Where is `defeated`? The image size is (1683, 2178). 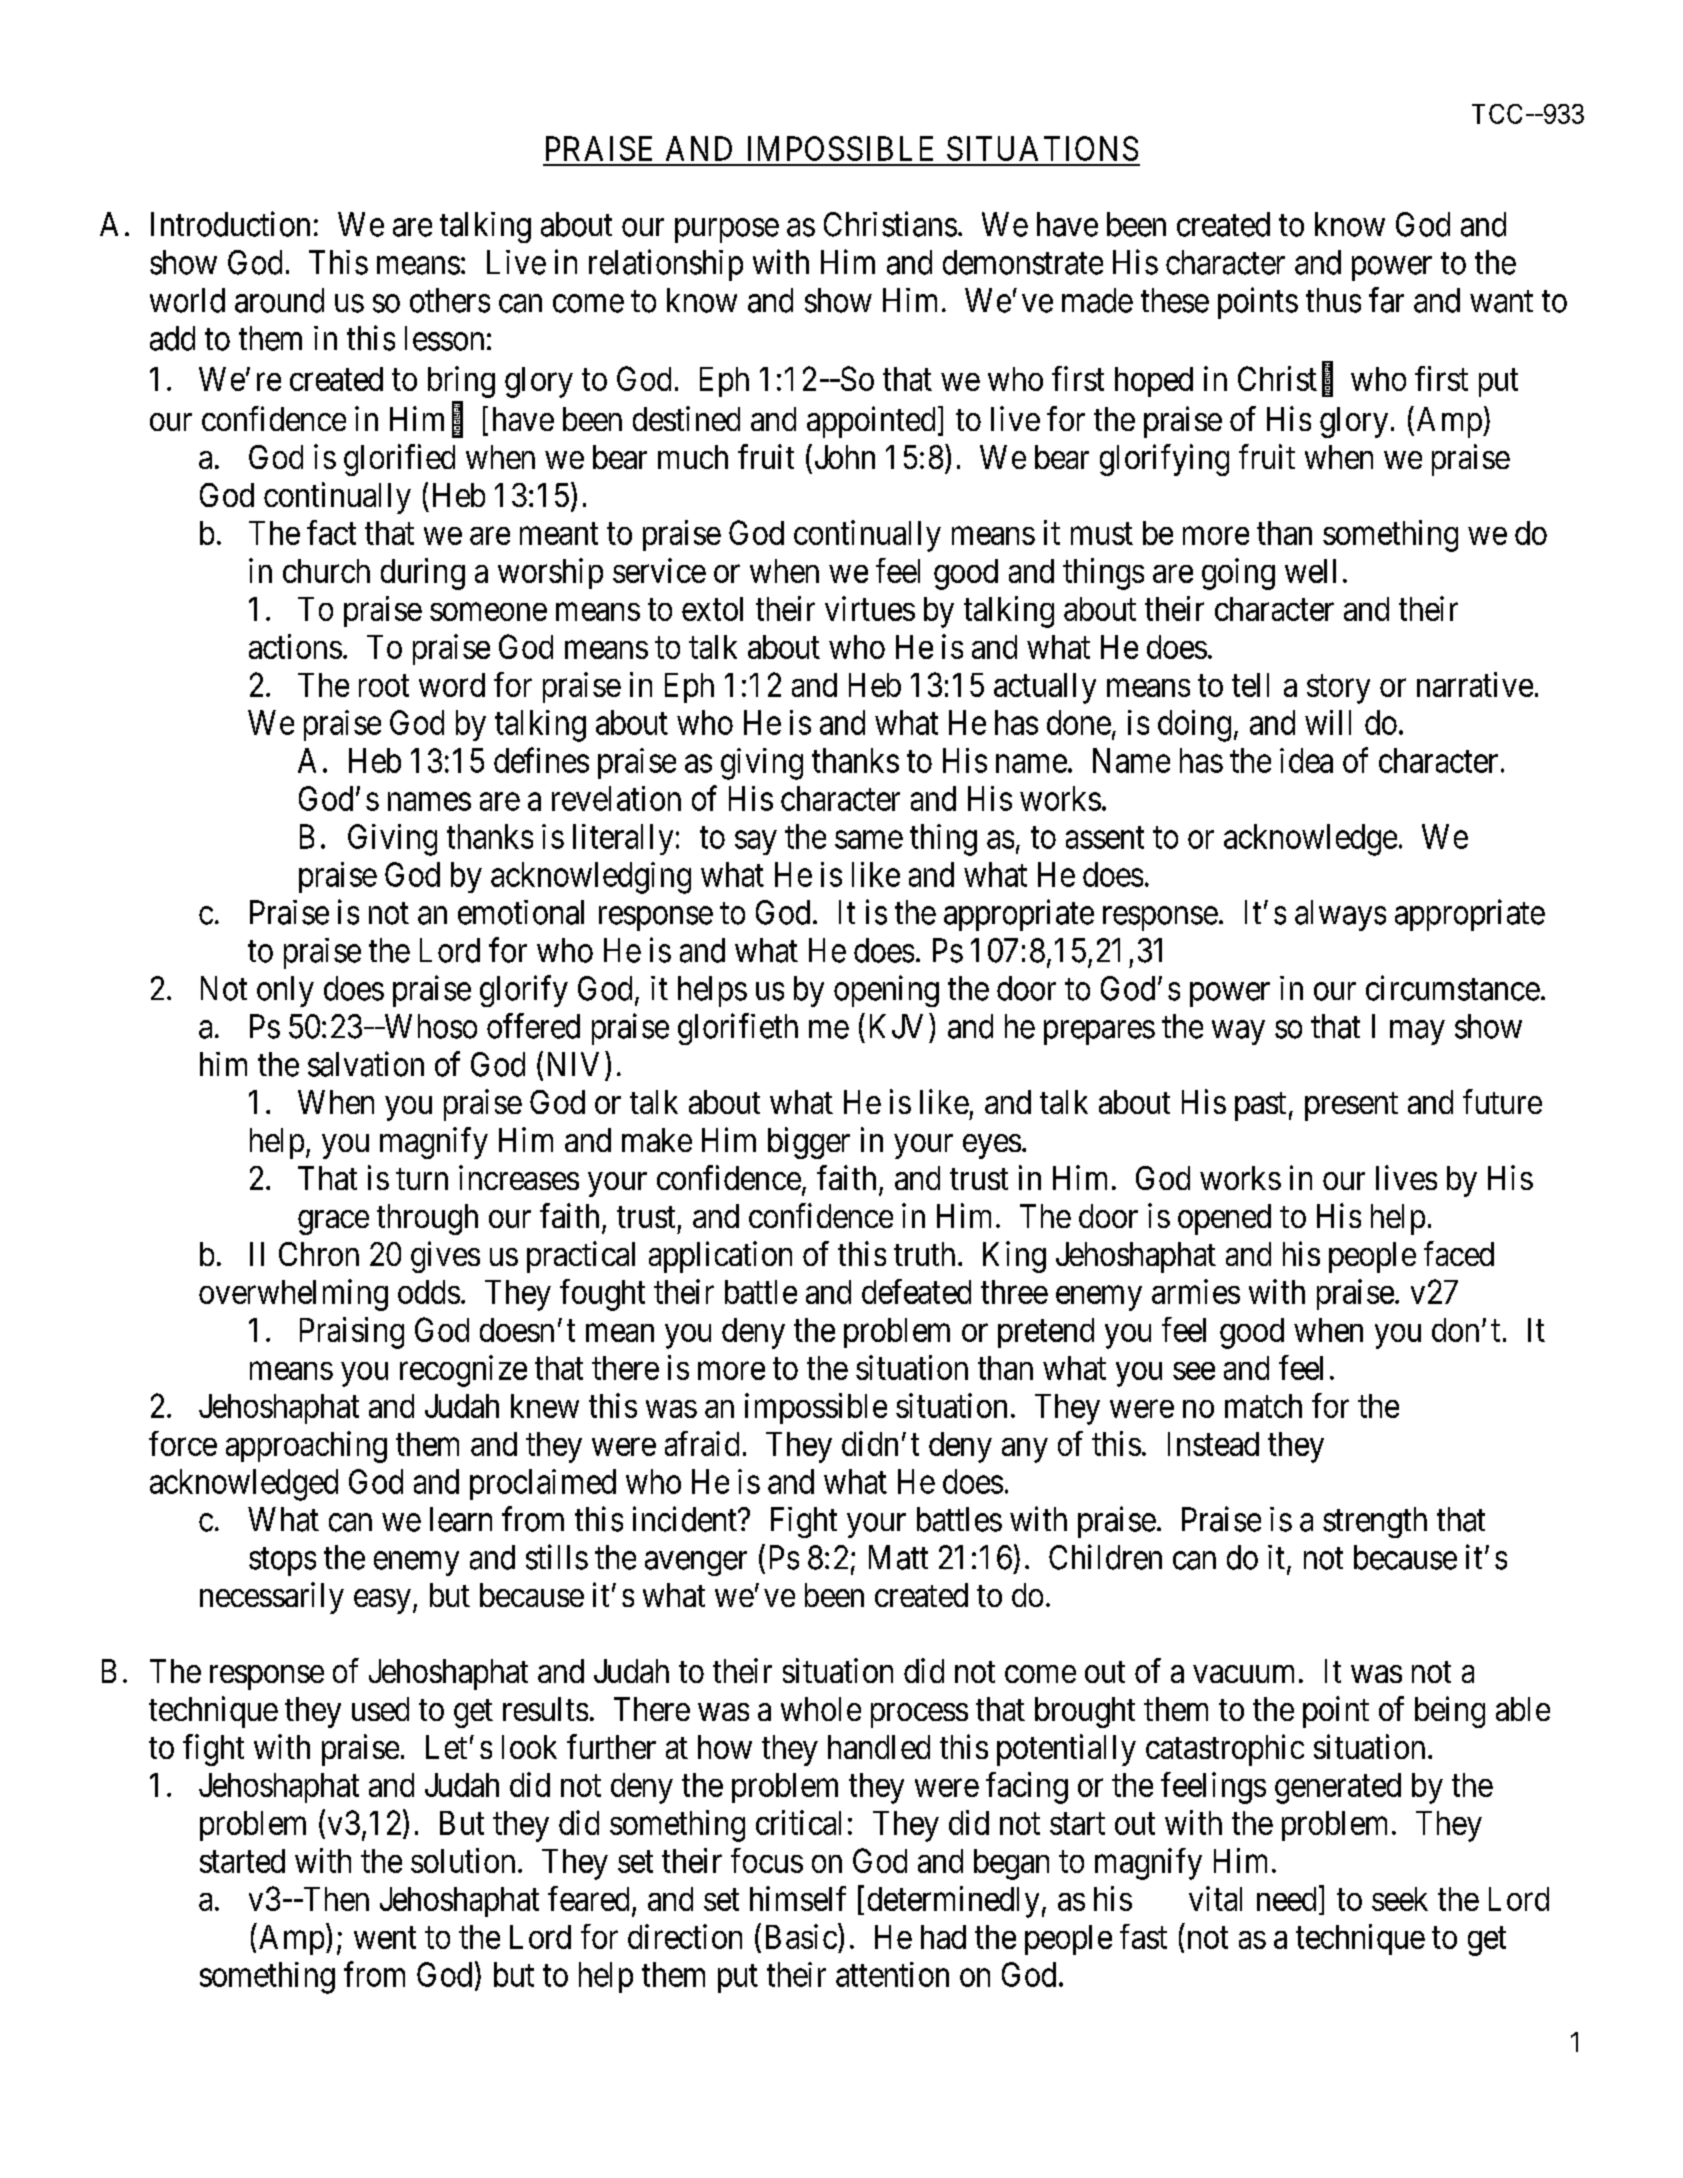 defeated is located at coordinates (916, 1291).
